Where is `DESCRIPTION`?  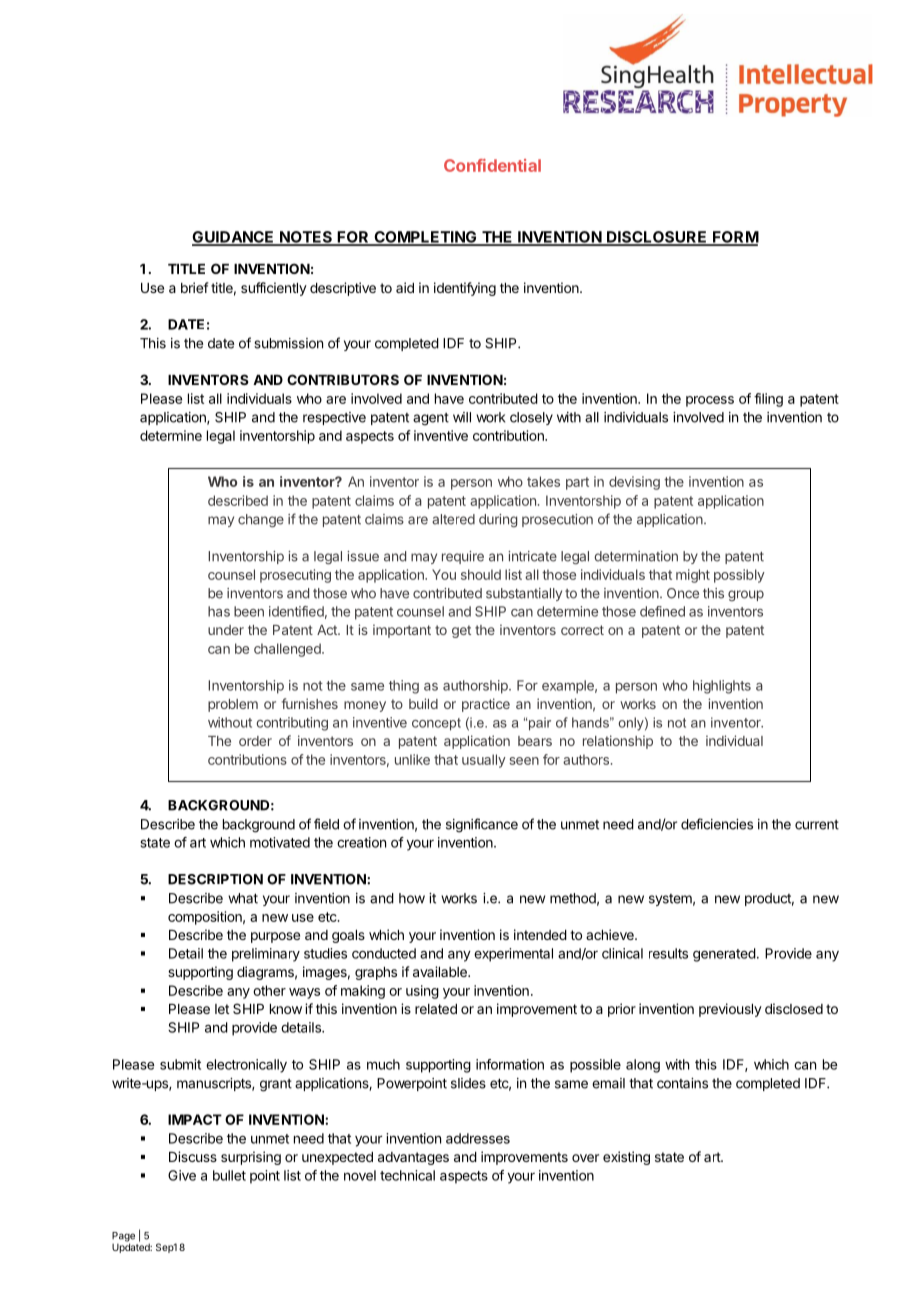
DESCRIPTION is located at coordinates (215, 879).
